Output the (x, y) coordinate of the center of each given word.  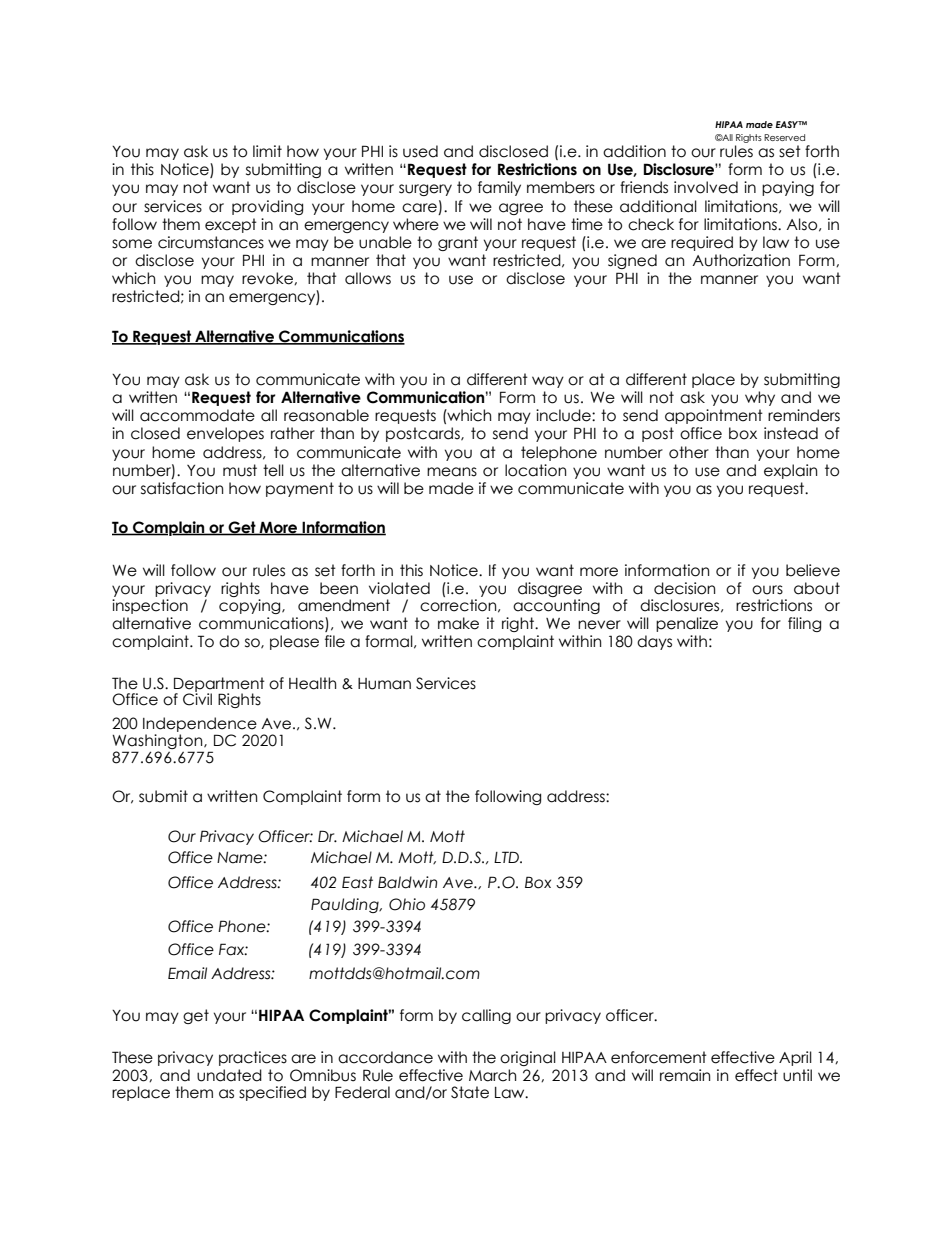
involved (706, 187)
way (548, 382)
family (499, 188)
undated (229, 1075)
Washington (158, 743)
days (654, 642)
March (492, 1075)
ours (767, 590)
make (458, 623)
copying (251, 606)
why (760, 398)
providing (267, 207)
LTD (507, 857)
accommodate (197, 415)
